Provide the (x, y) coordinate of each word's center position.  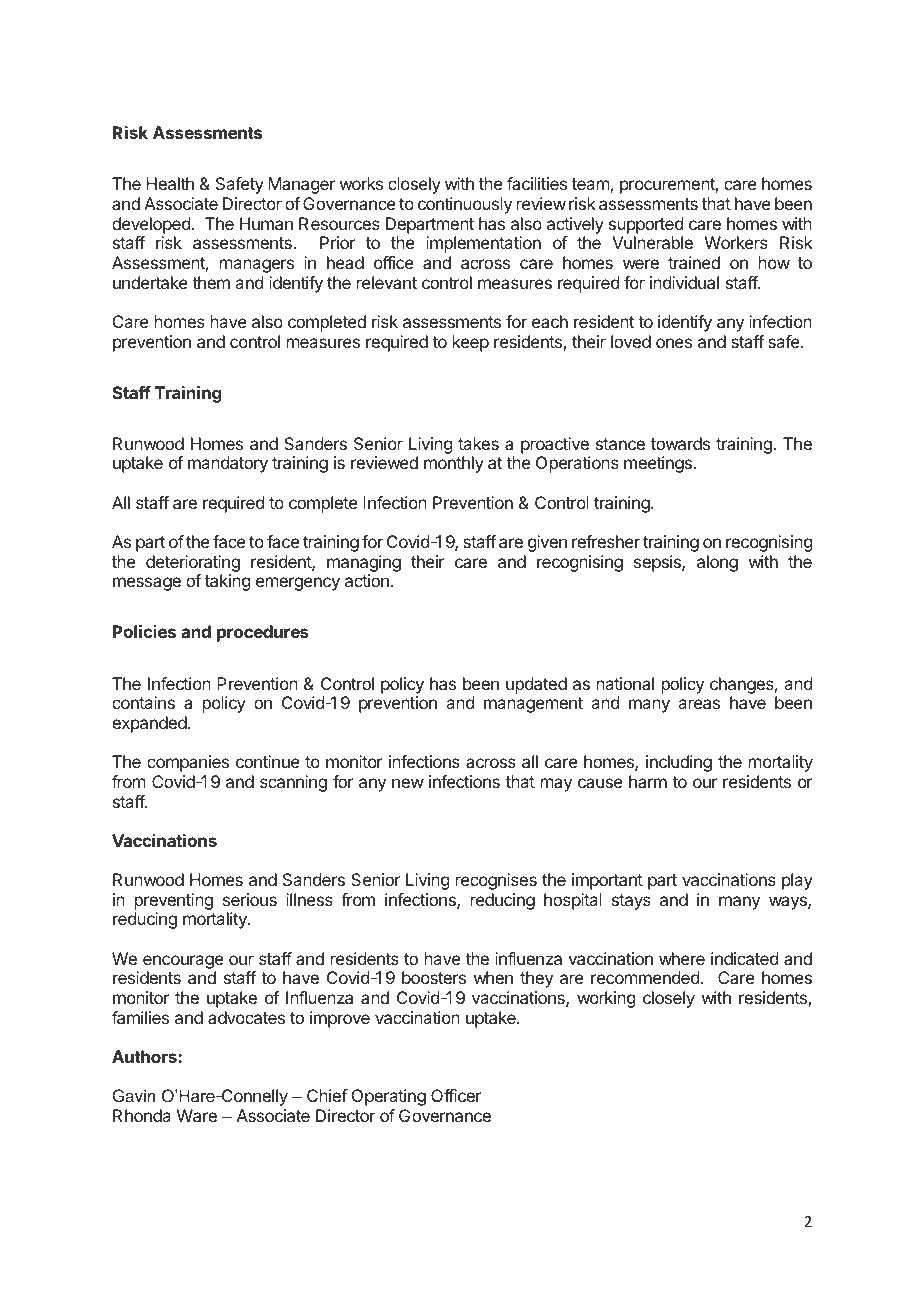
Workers (736, 242)
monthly (454, 464)
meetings (658, 464)
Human (266, 223)
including (679, 763)
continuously (465, 205)
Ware (197, 1115)
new (408, 783)
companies (188, 763)
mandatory (228, 464)
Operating (389, 1097)
